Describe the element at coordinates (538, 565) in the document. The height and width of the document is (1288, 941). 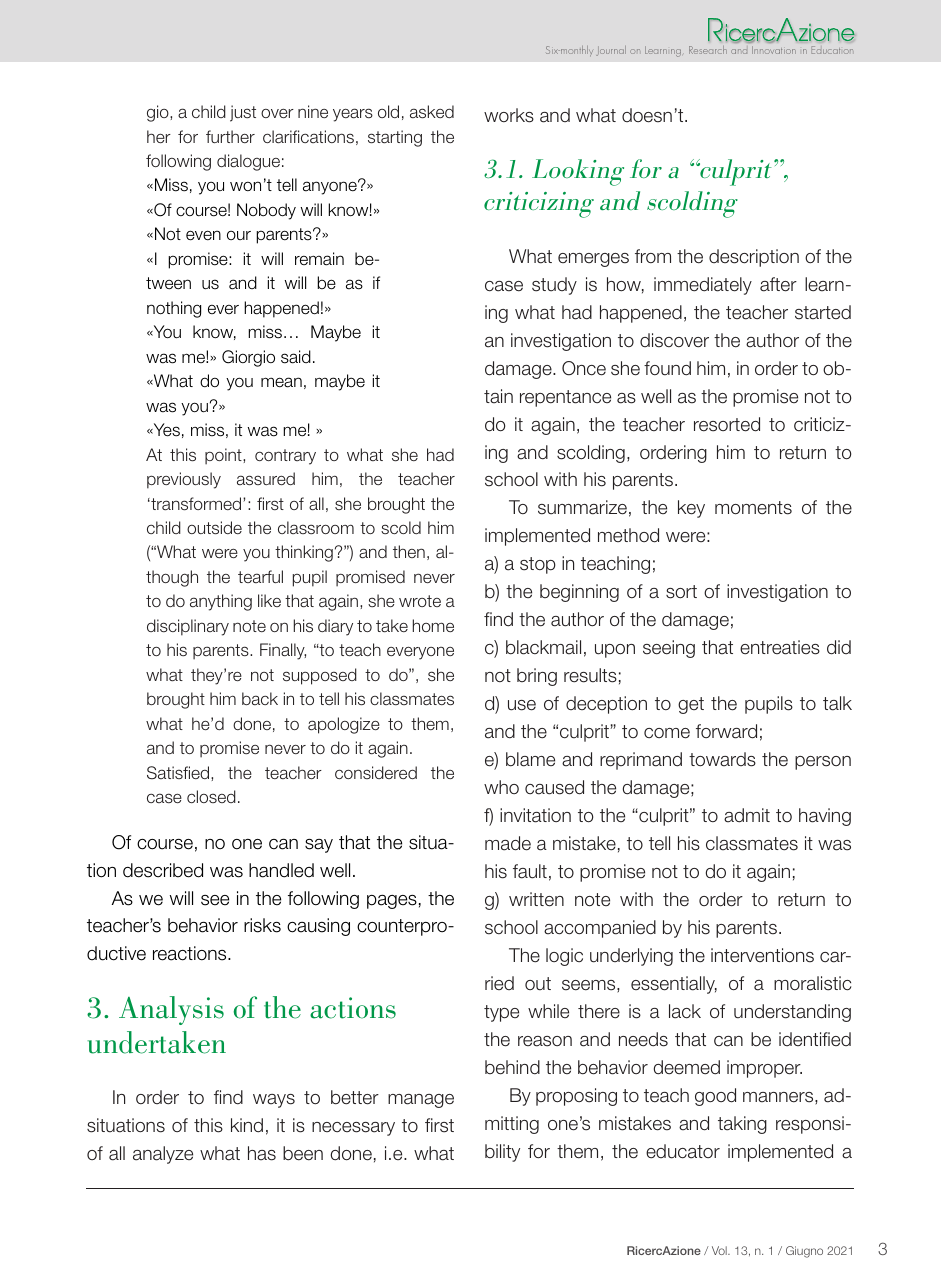
I see `stop` at that location.
